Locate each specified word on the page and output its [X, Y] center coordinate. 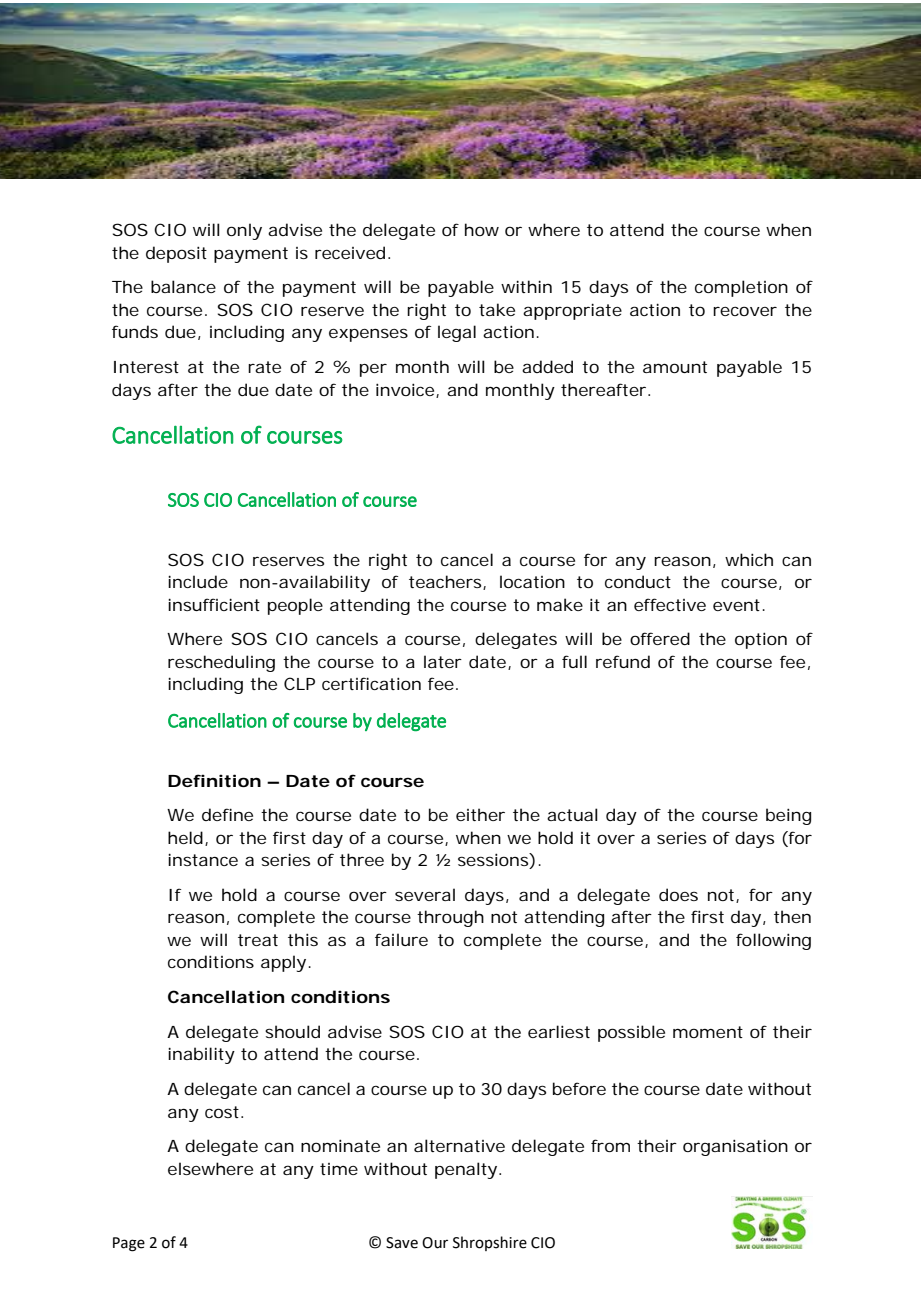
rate [264, 367]
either [480, 814]
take [497, 309]
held [188, 838]
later [443, 661]
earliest [559, 1031]
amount [675, 367]
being [788, 816]
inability [201, 1055]
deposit [176, 254]
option [761, 640]
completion [741, 288]
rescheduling [221, 663]
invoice [407, 390]
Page [129, 1244]
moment [708, 1032]
